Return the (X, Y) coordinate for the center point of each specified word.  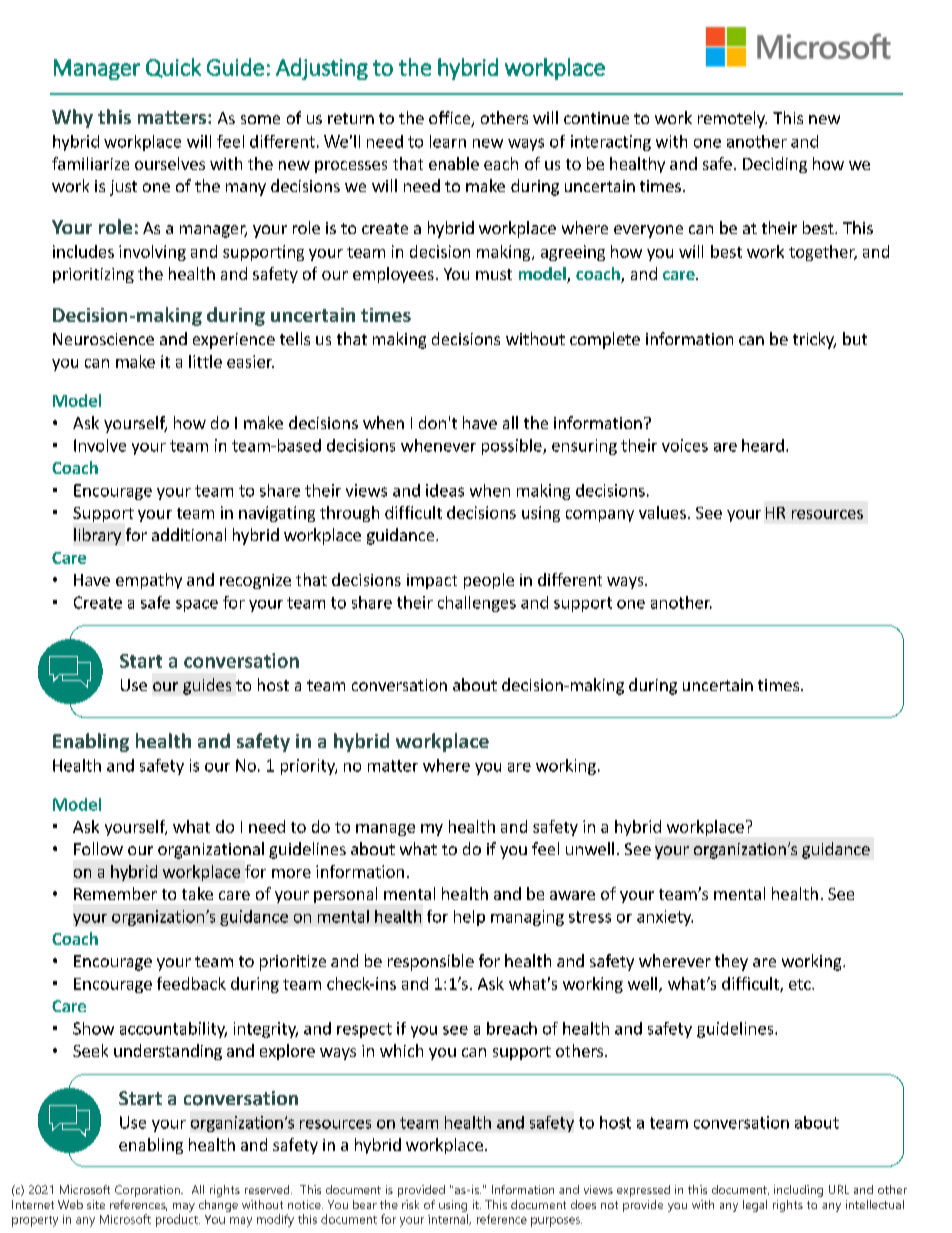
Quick (173, 68)
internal (449, 1219)
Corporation (148, 1191)
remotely (732, 119)
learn (448, 141)
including (798, 1191)
